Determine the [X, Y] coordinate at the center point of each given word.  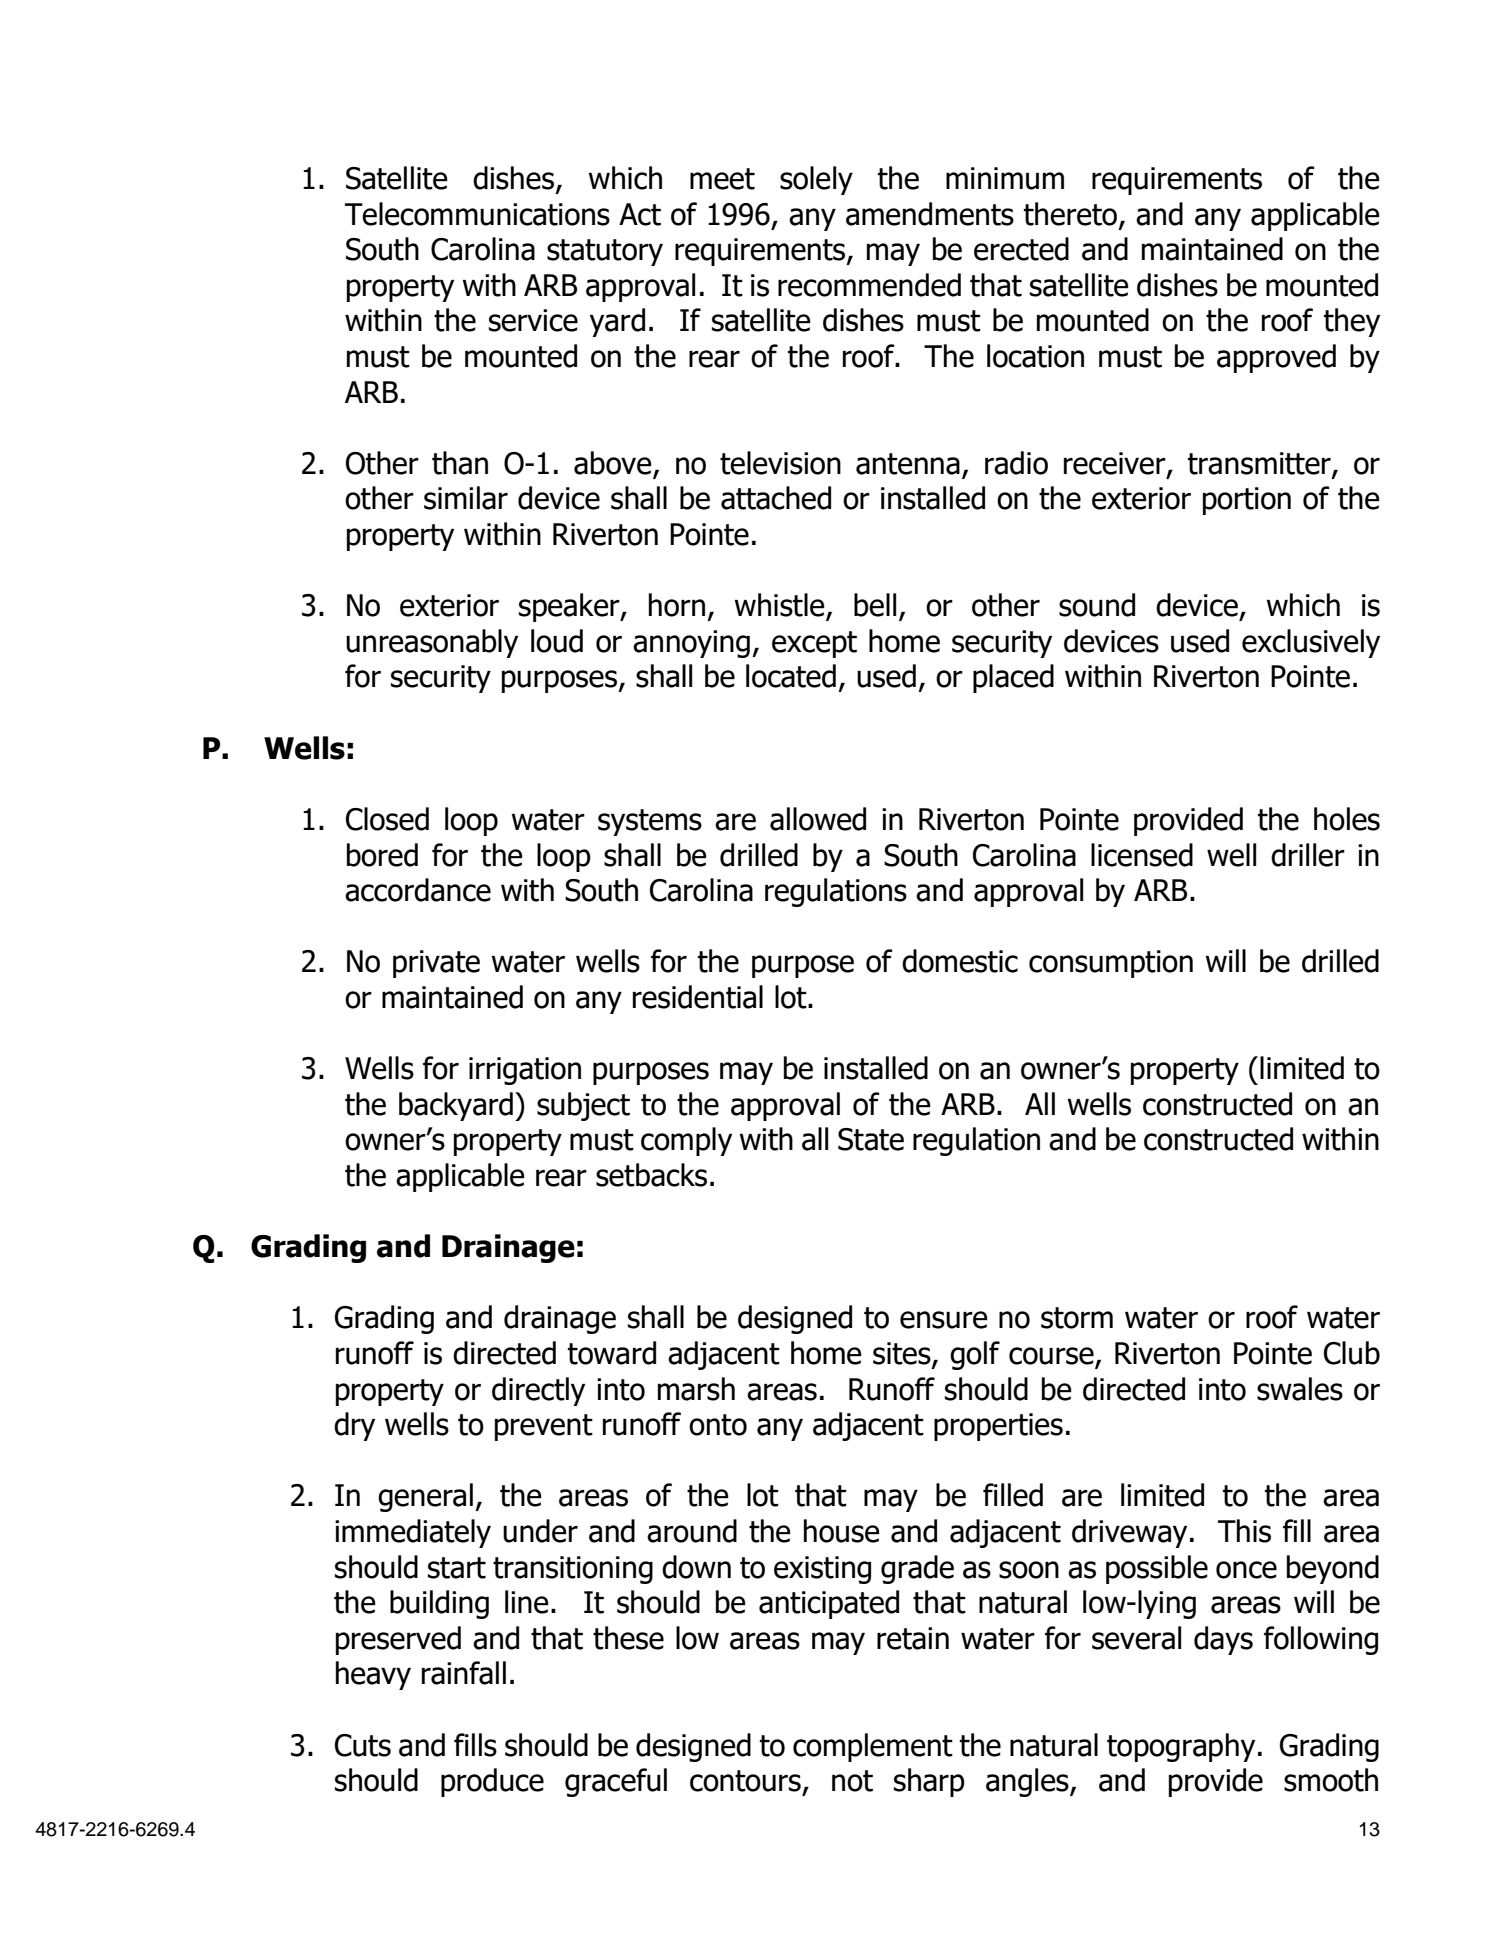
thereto [1070, 214]
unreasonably [432, 643]
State [871, 1139]
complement [873, 1747]
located [791, 676]
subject [583, 1106]
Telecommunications [477, 214]
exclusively [1311, 643]
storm [1077, 1318]
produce [492, 1782]
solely [816, 180]
